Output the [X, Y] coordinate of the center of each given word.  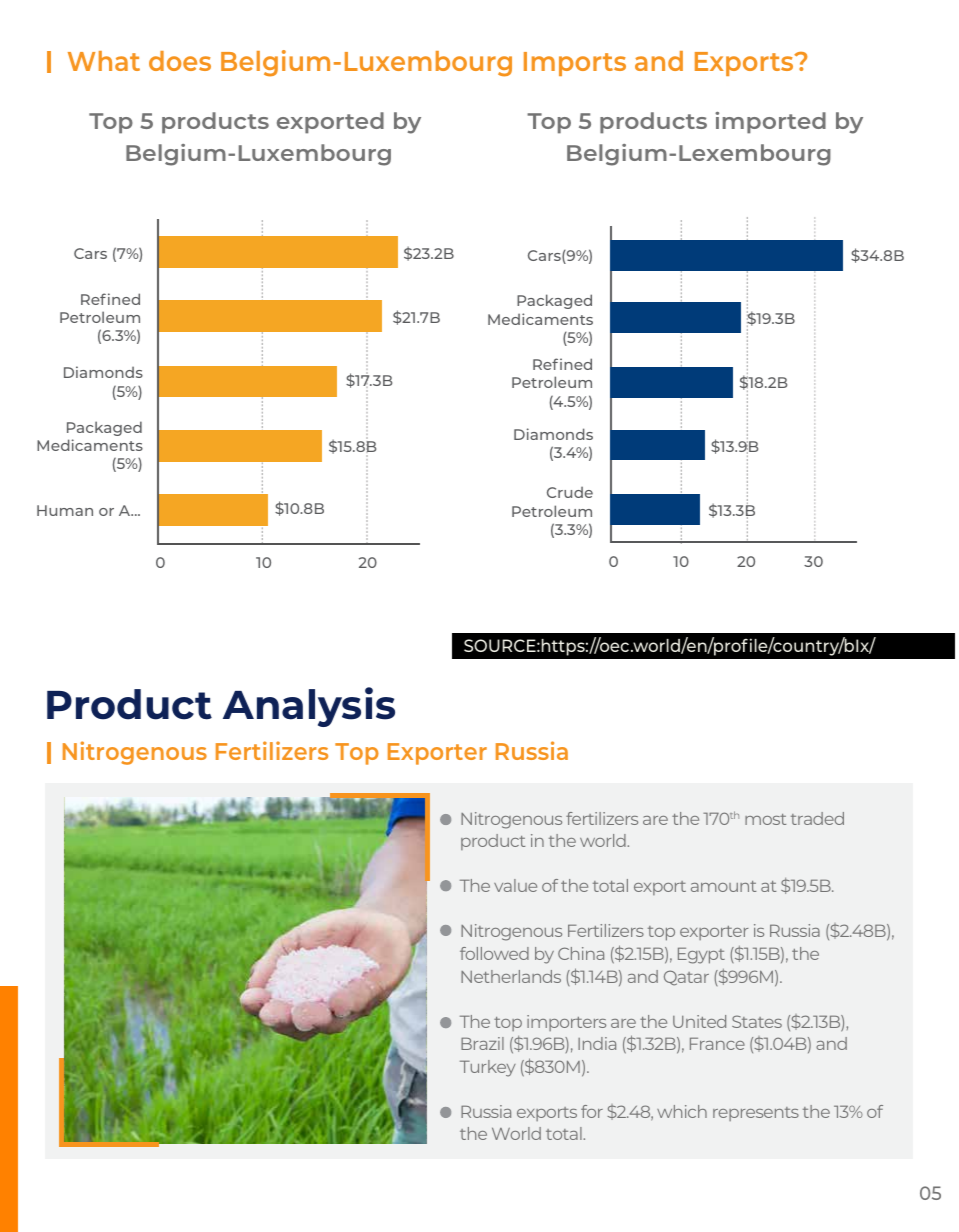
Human [65, 510]
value [515, 885]
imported [770, 123]
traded [817, 818]
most [765, 819]
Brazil [482, 1043]
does [180, 61]
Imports [575, 64]
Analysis [309, 707]
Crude [570, 492]
